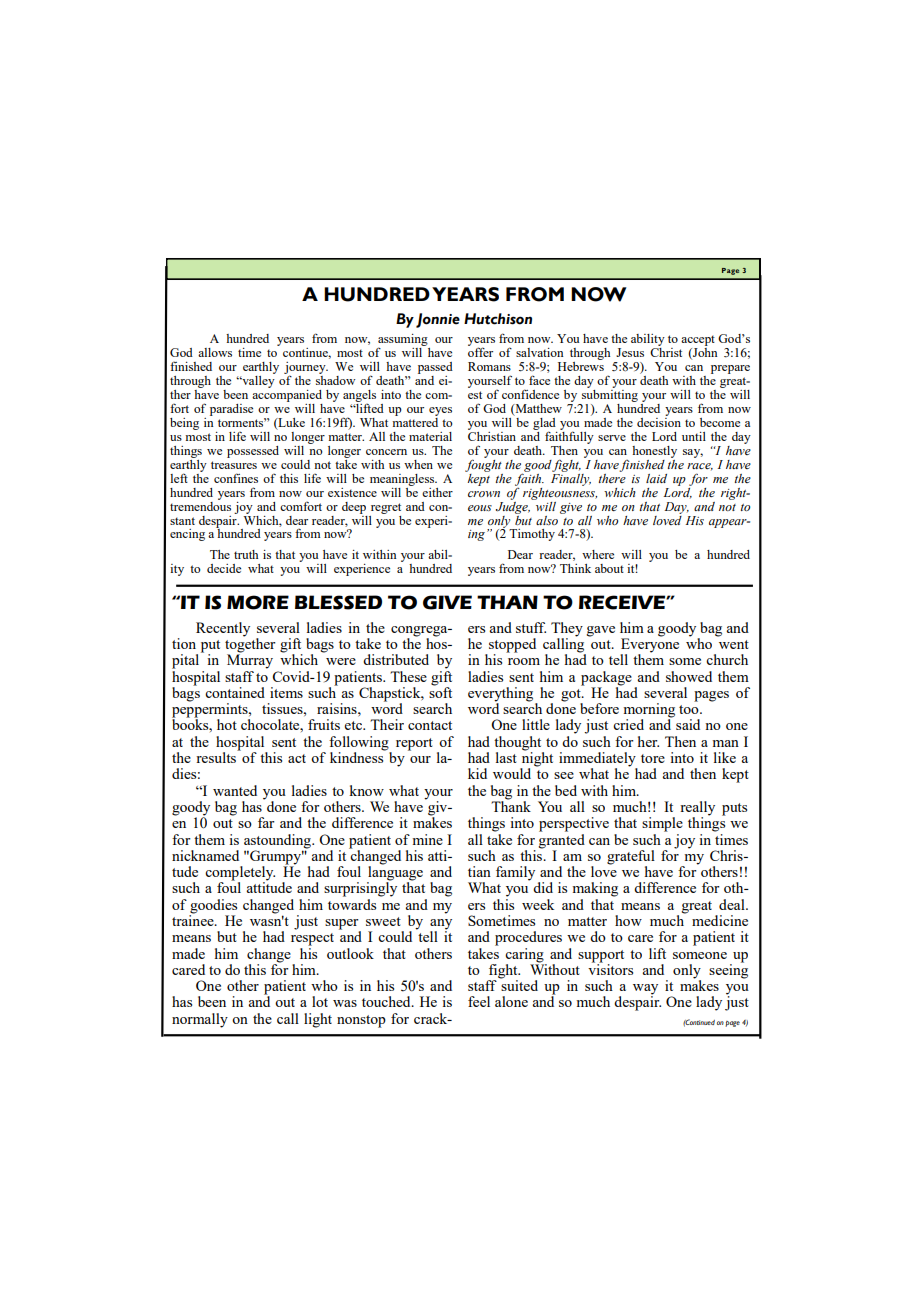  I want to click on normally, so click(200, 1020).
